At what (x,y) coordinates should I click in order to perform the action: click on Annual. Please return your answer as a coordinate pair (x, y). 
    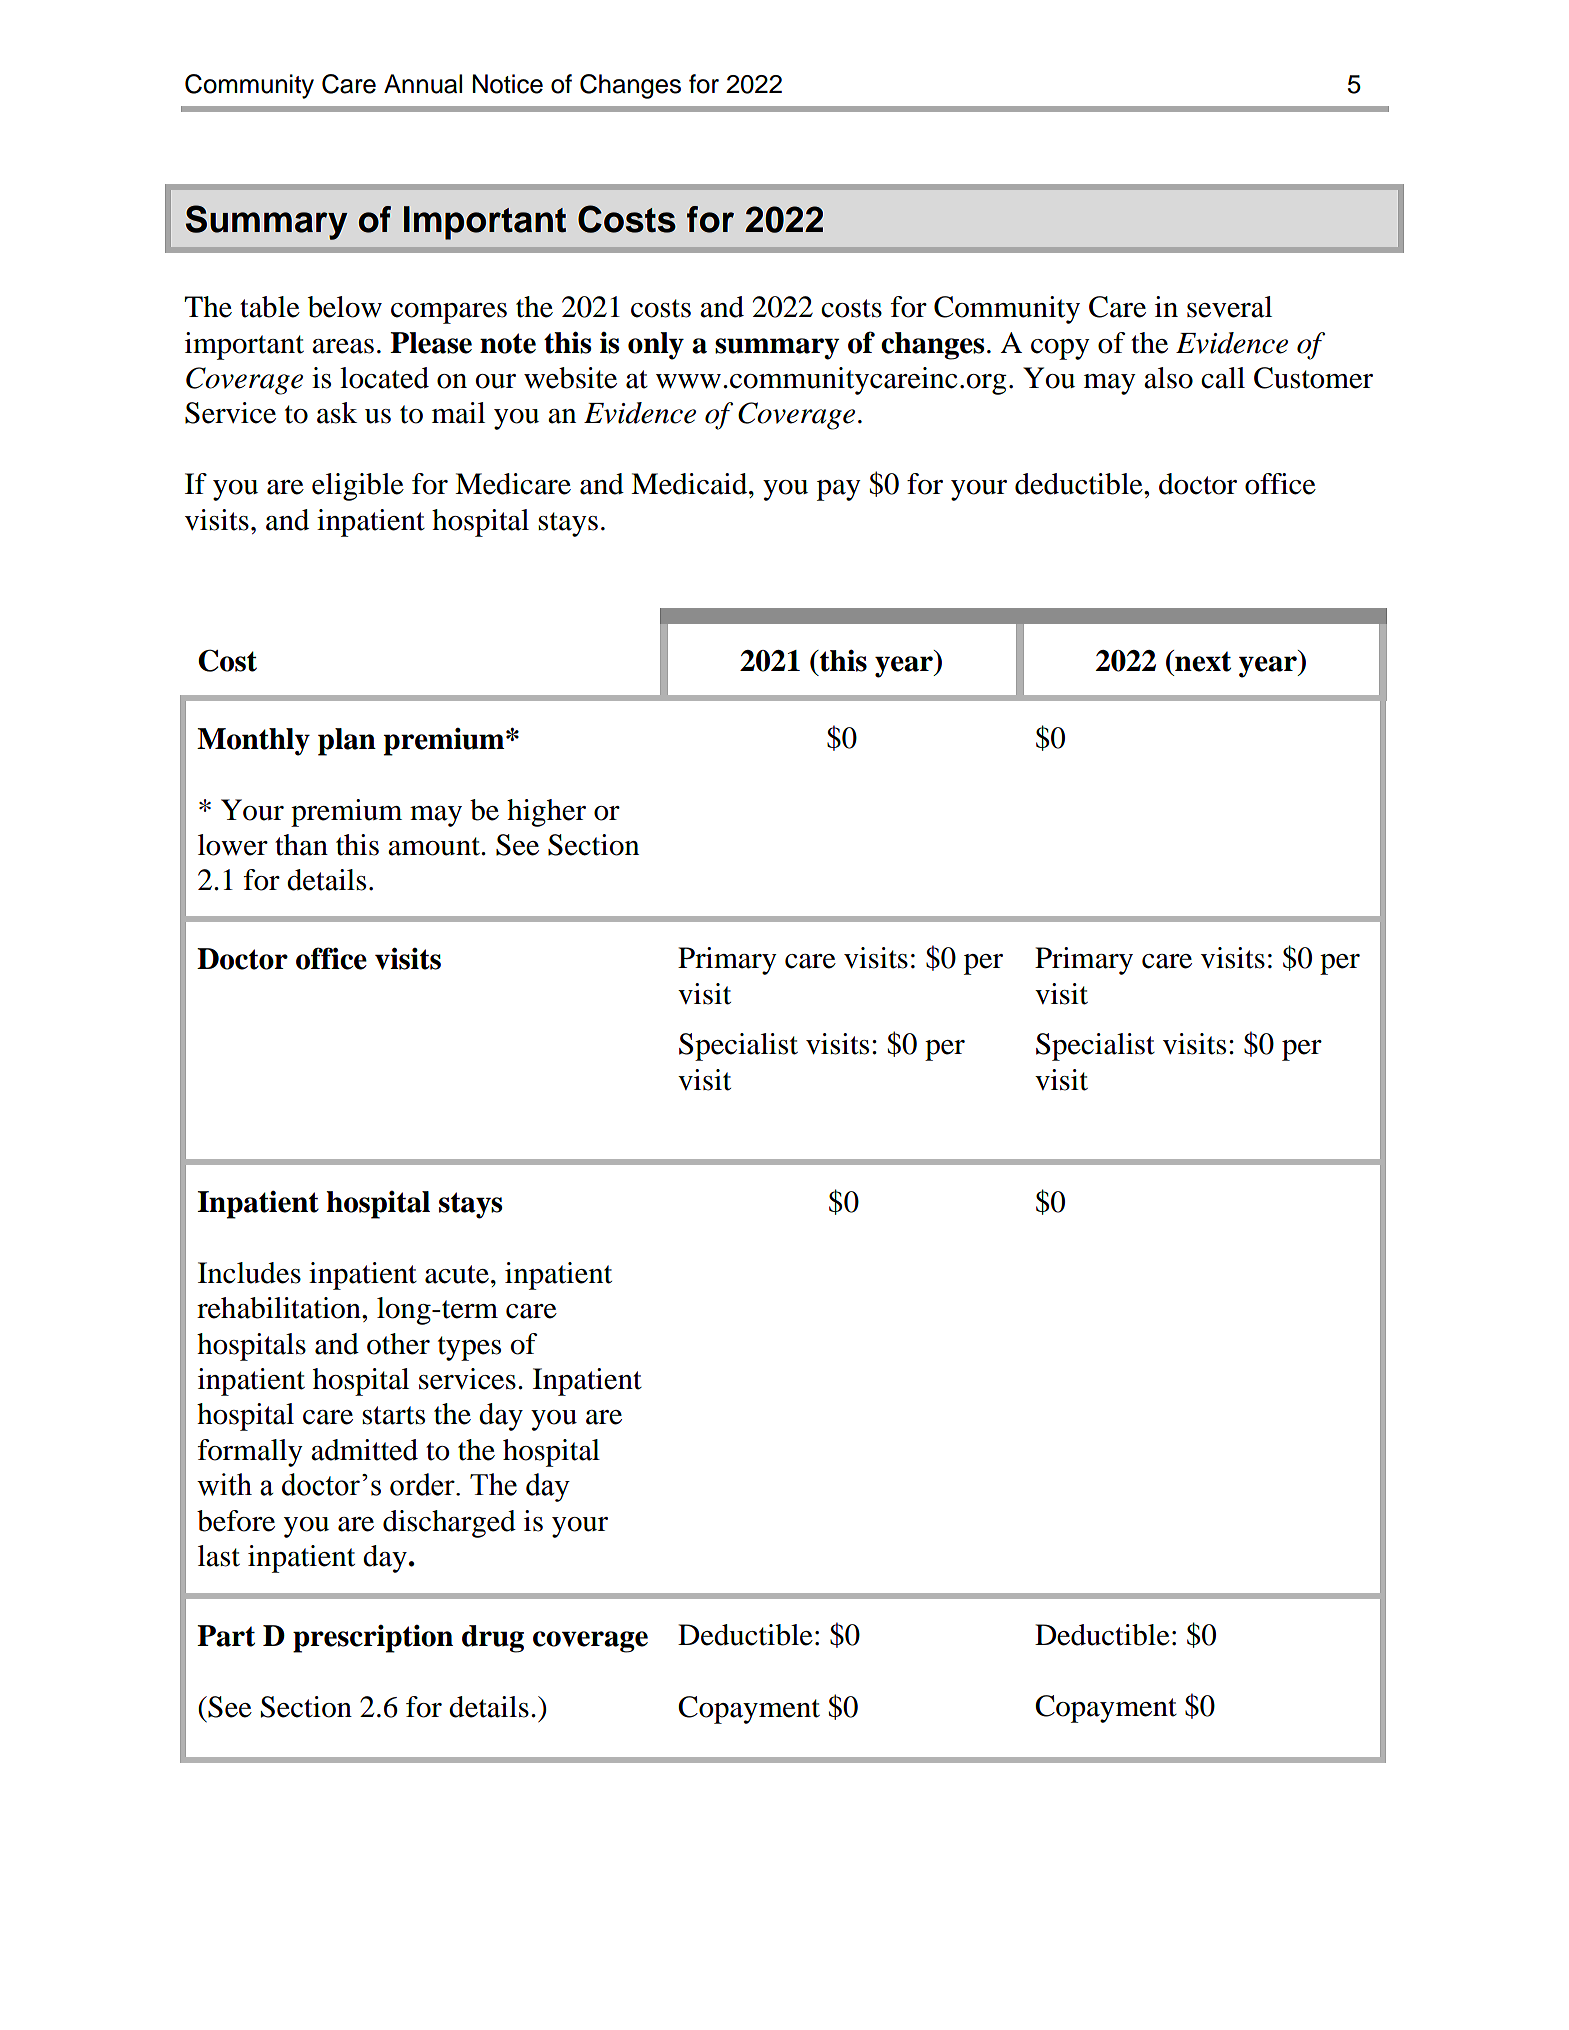
    Looking at the image, I should click on (423, 84).
